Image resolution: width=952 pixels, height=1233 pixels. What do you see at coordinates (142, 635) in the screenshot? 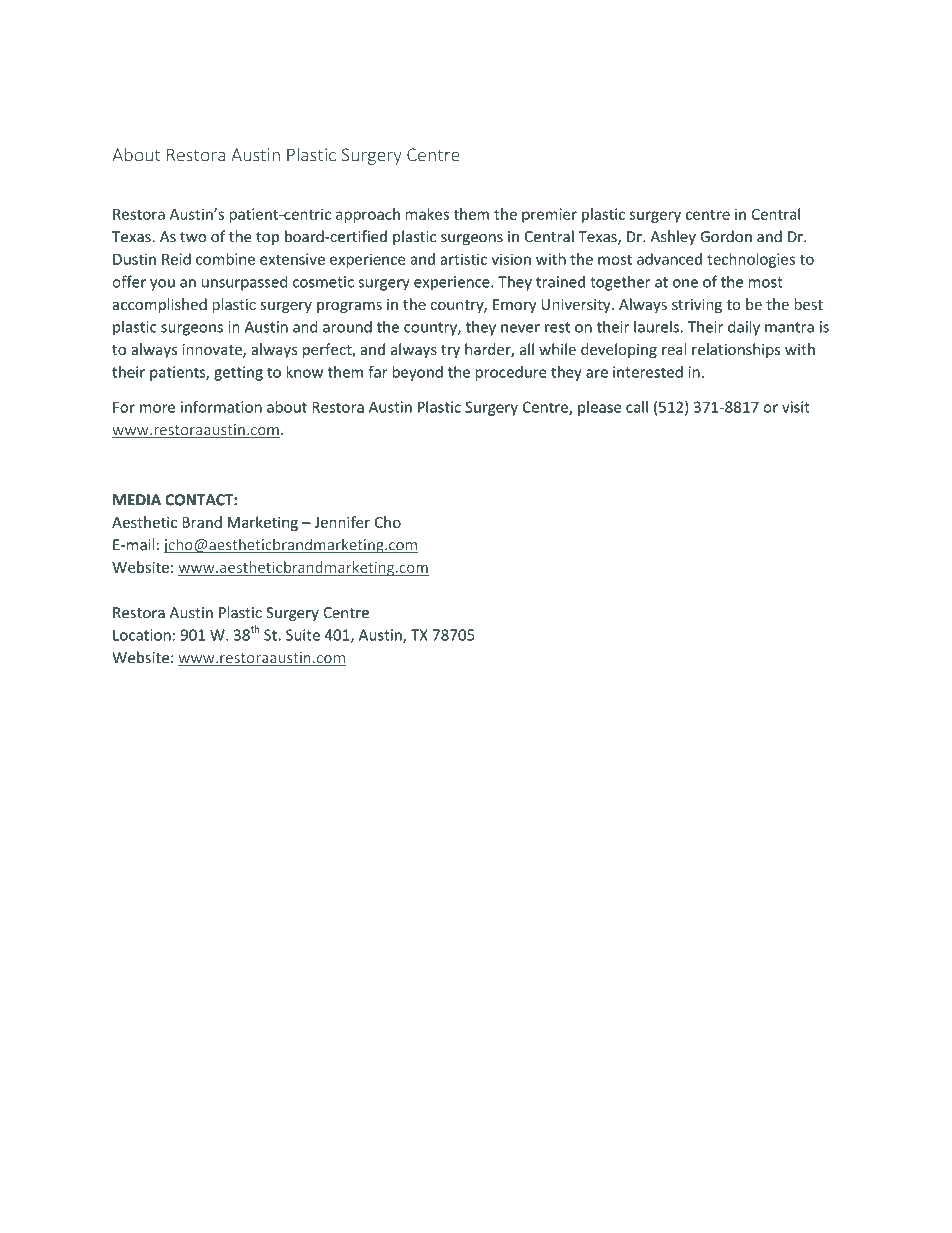
I see `Location` at bounding box center [142, 635].
